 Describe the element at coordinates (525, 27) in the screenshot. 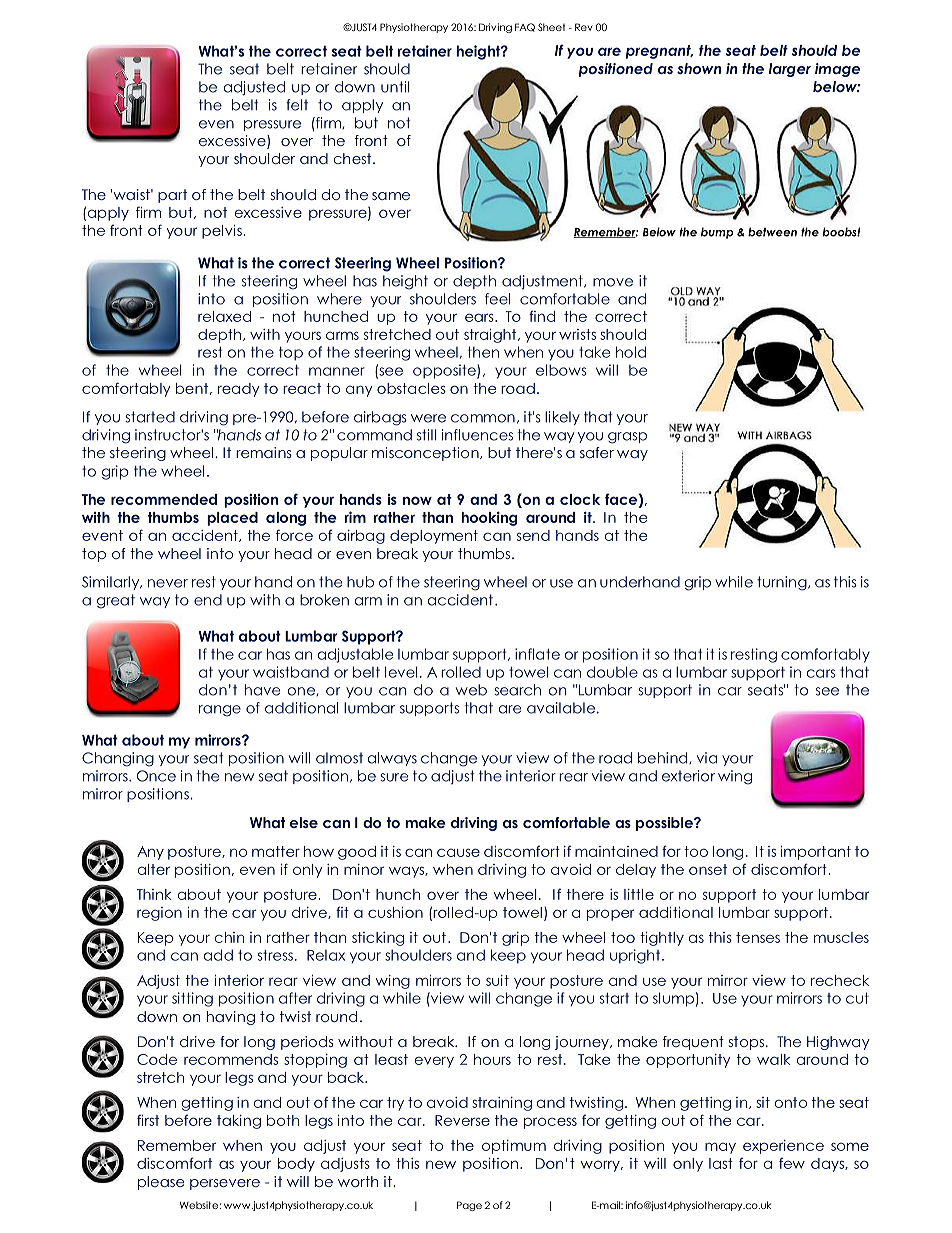

I see `FAQ` at that location.
